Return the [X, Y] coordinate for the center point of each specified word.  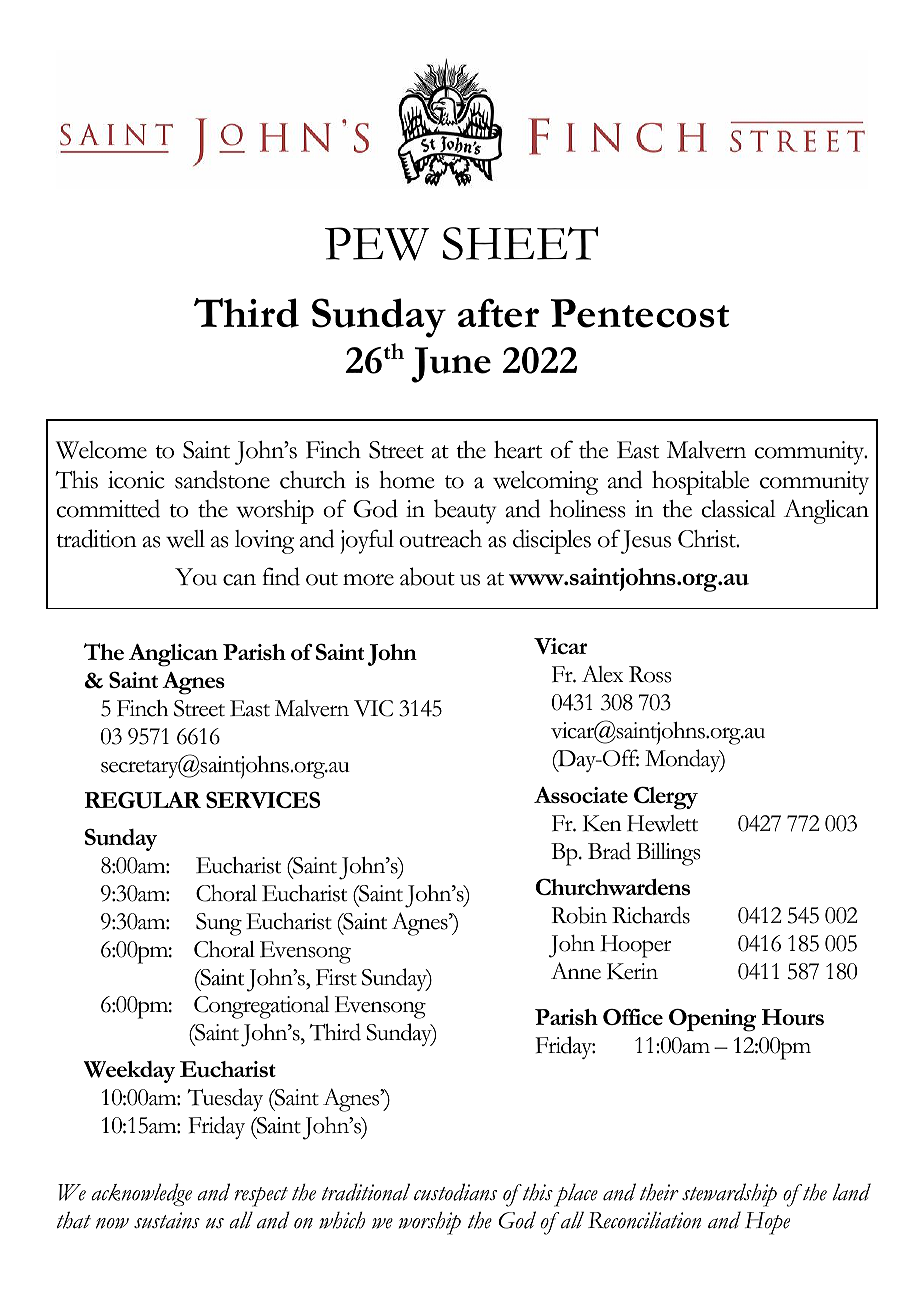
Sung [219, 924]
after [498, 313]
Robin [579, 915]
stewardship [729, 1195]
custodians [455, 1192]
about [427, 576]
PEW [377, 244]
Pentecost [640, 313]
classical [738, 509]
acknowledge [141, 1194]
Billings [668, 854]
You [196, 577]
